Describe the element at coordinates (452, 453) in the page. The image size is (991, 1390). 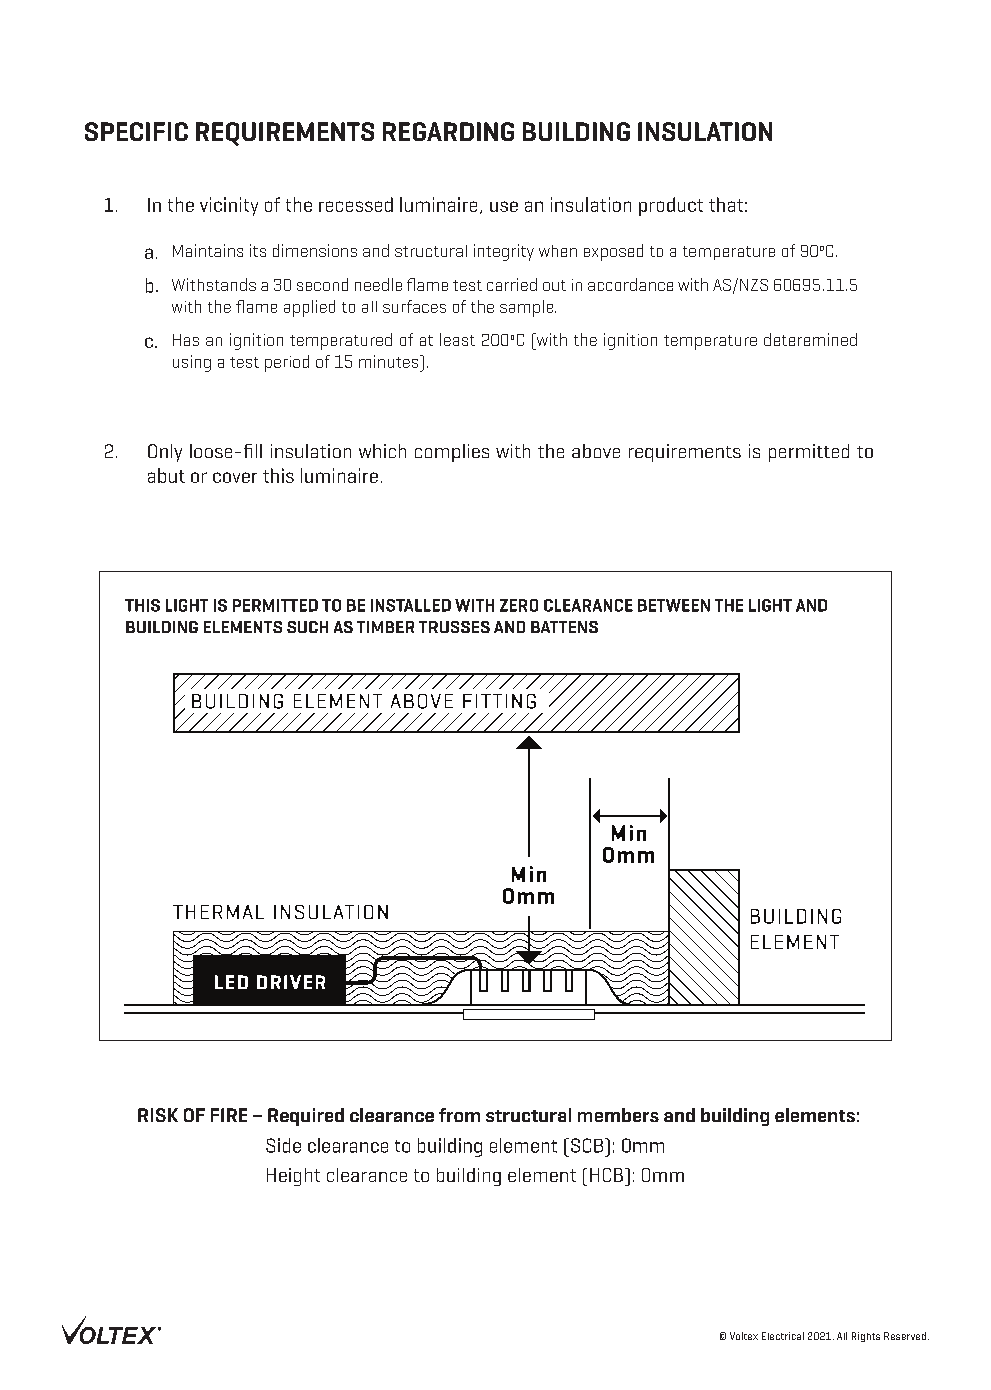
I see `complies` at that location.
